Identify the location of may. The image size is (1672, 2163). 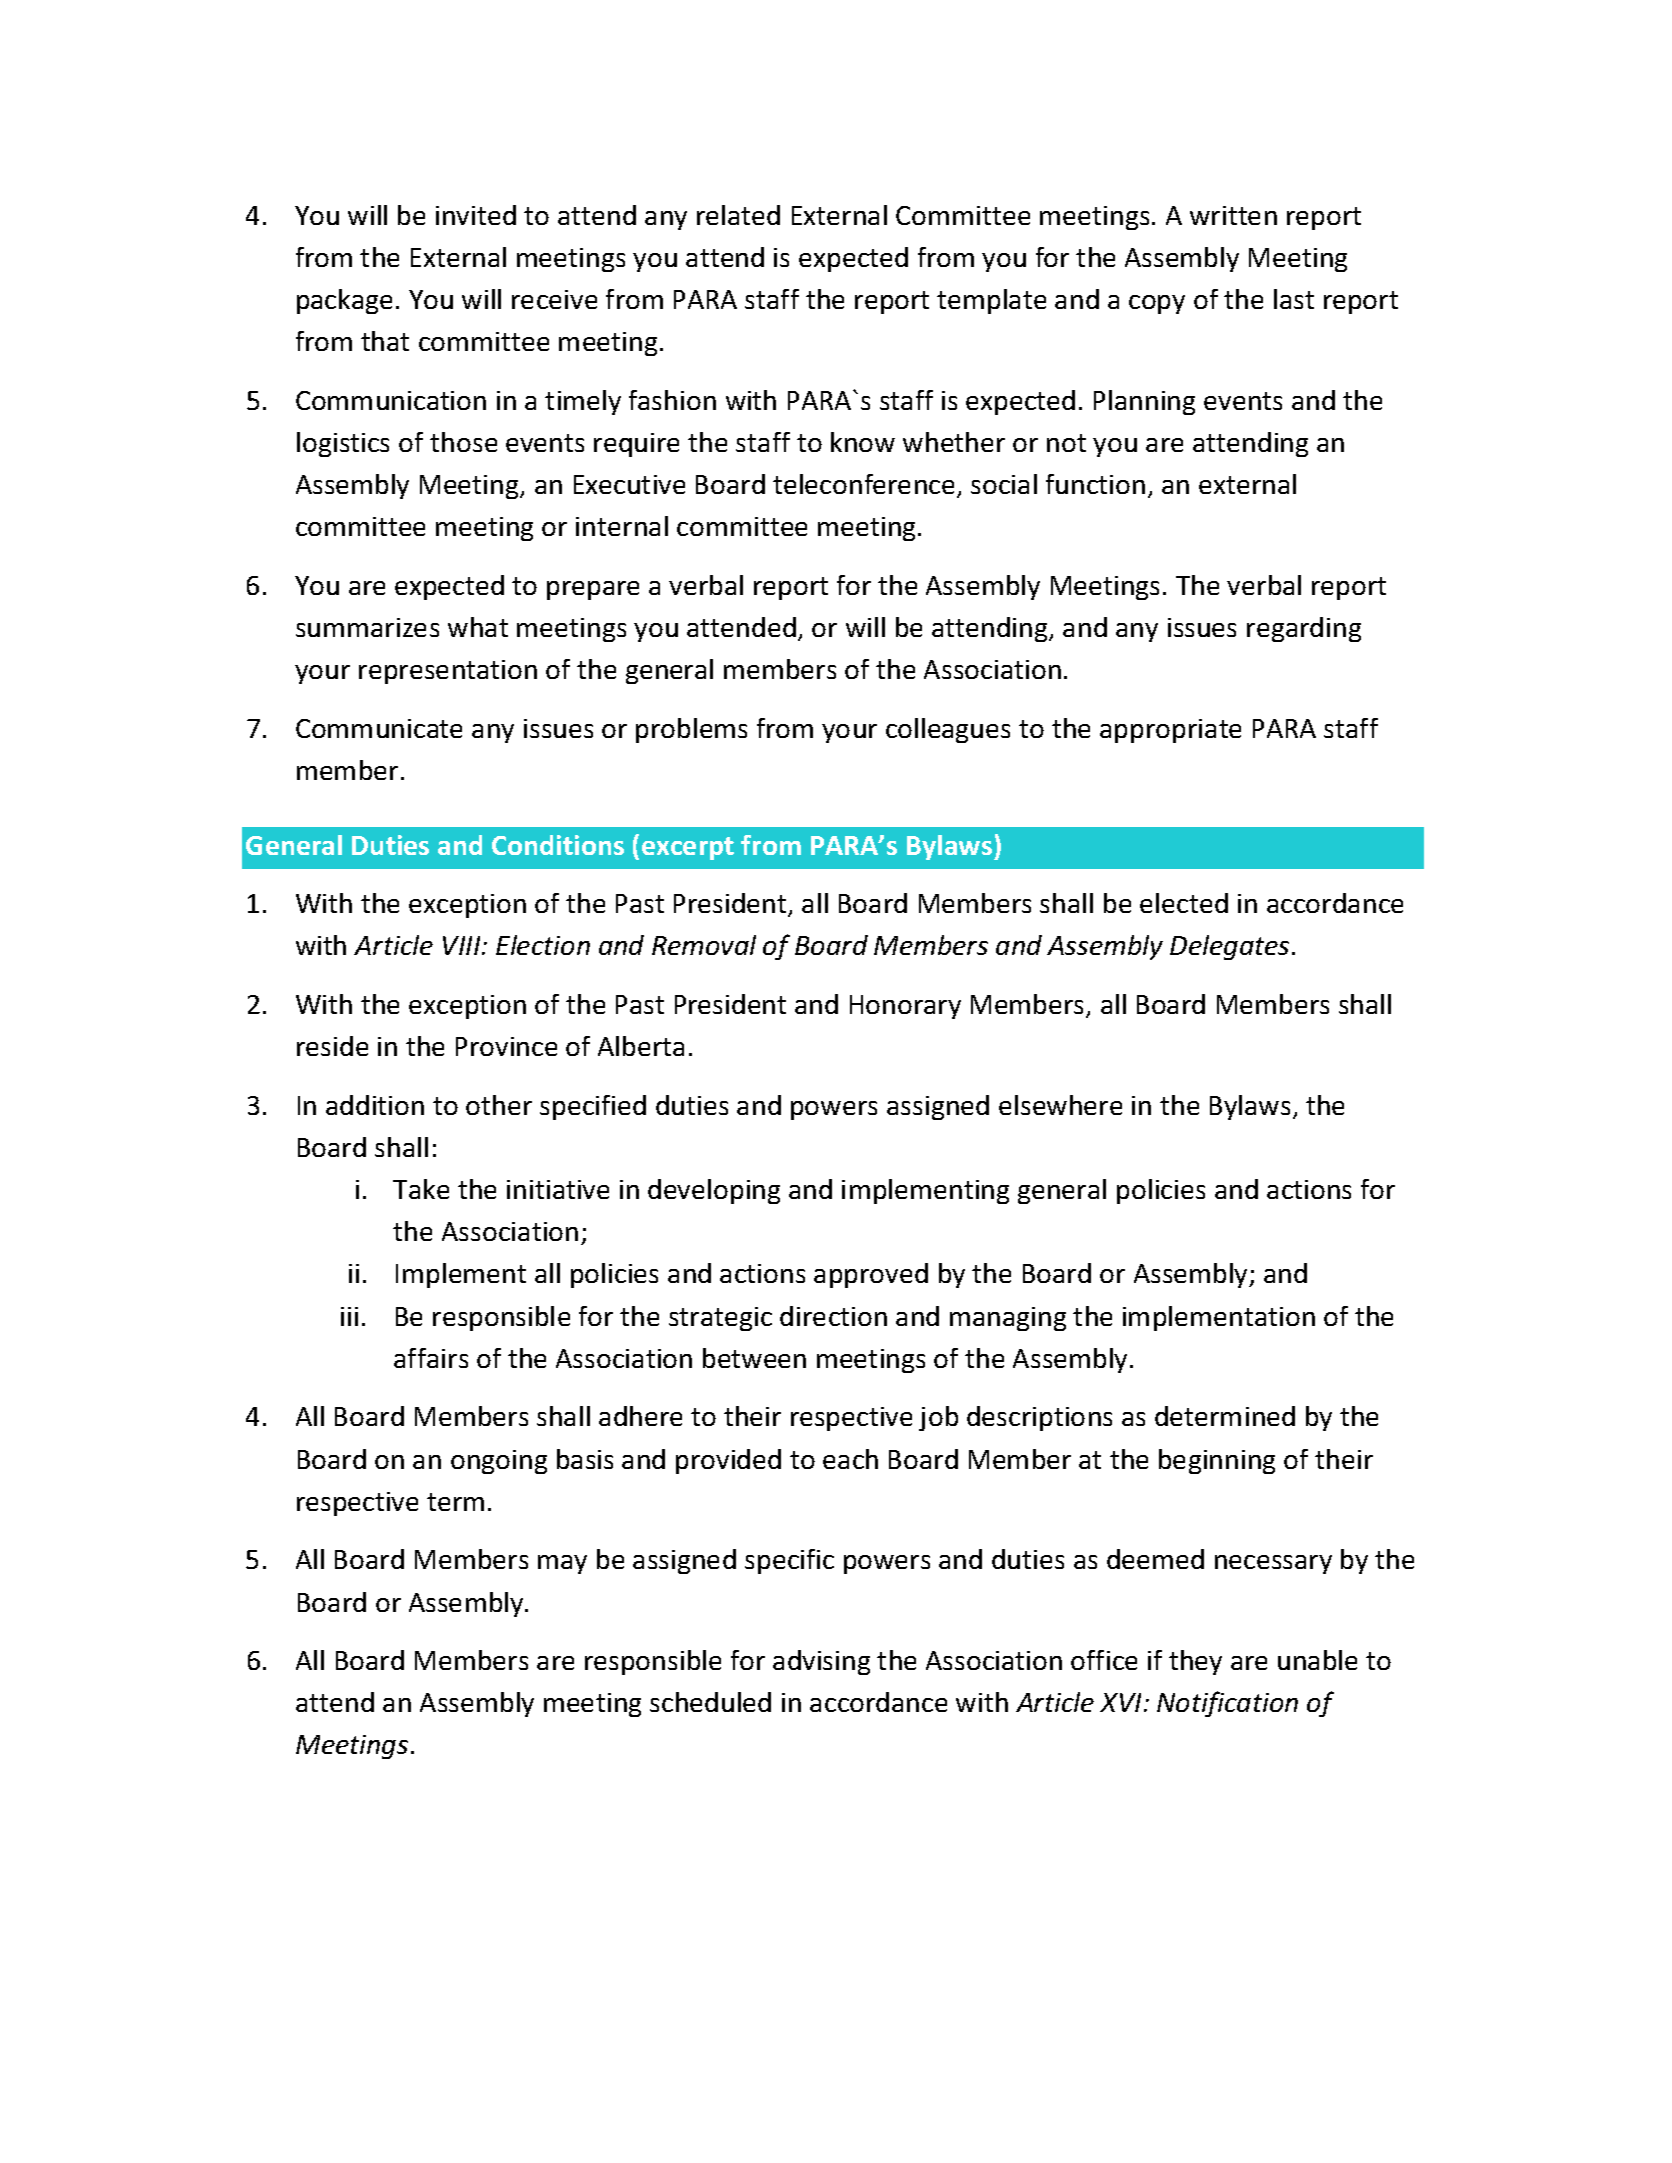
(562, 1564).
